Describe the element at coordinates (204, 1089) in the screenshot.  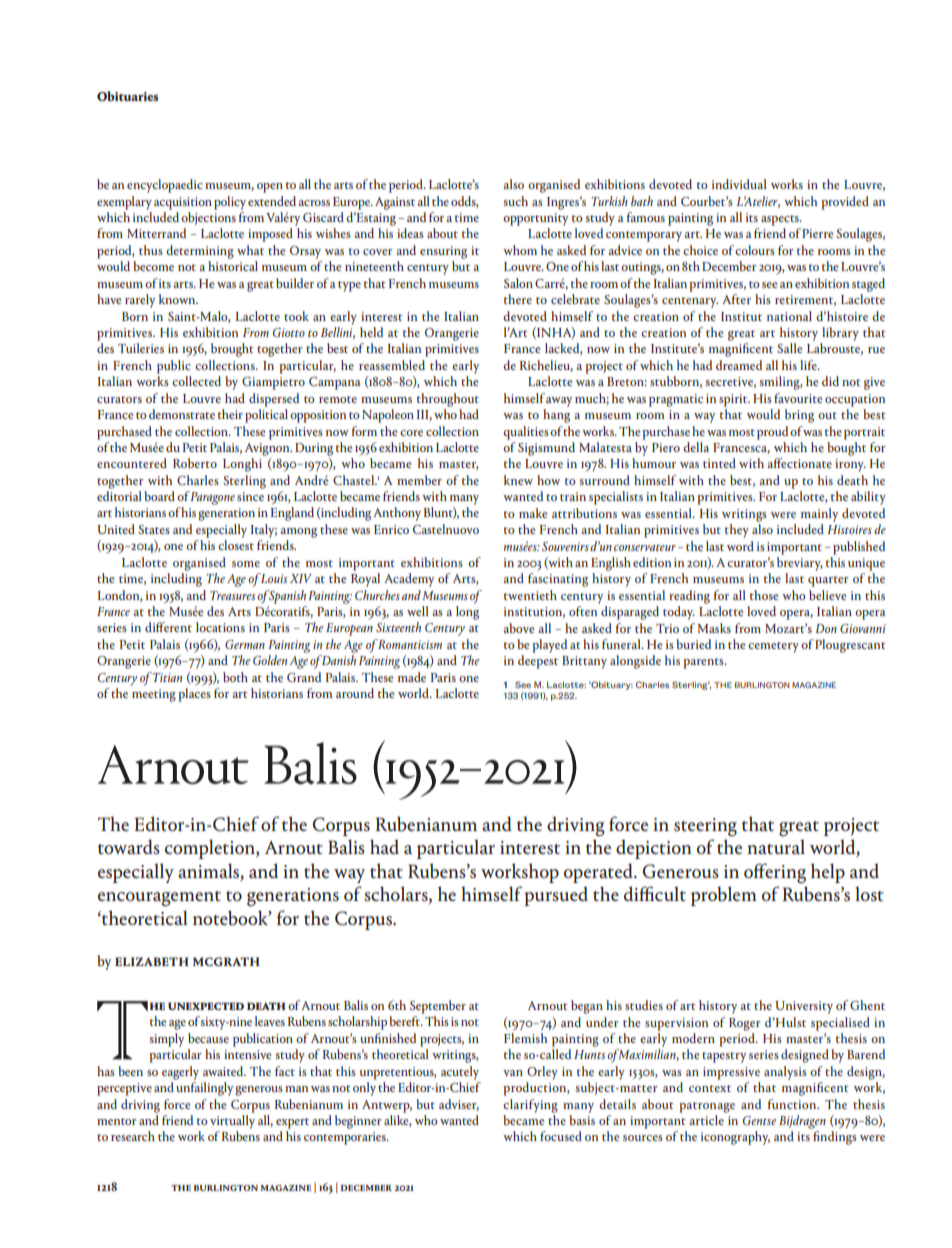
I see `unfailingly` at that location.
